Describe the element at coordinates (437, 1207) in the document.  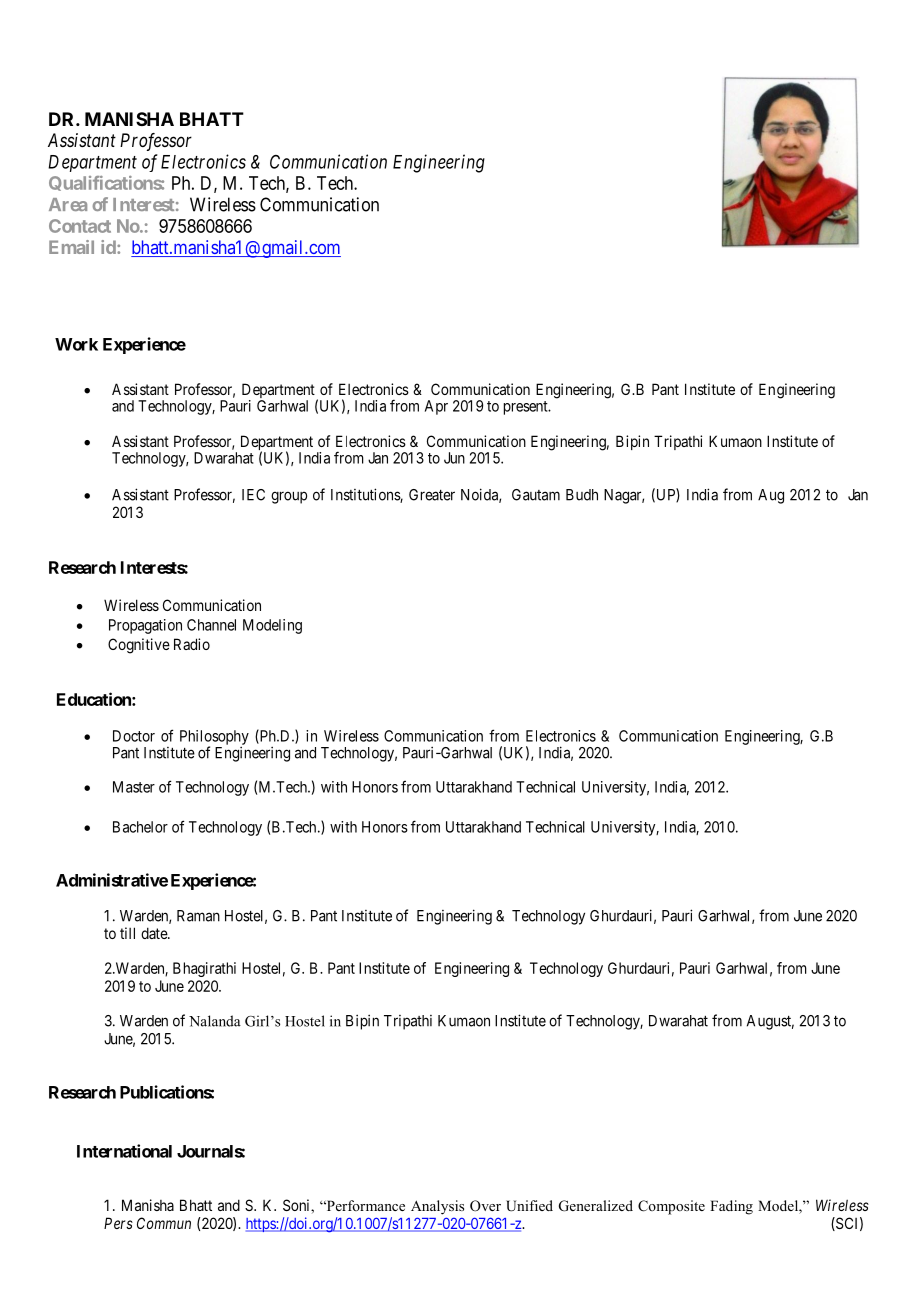
I see `Analysis` at that location.
